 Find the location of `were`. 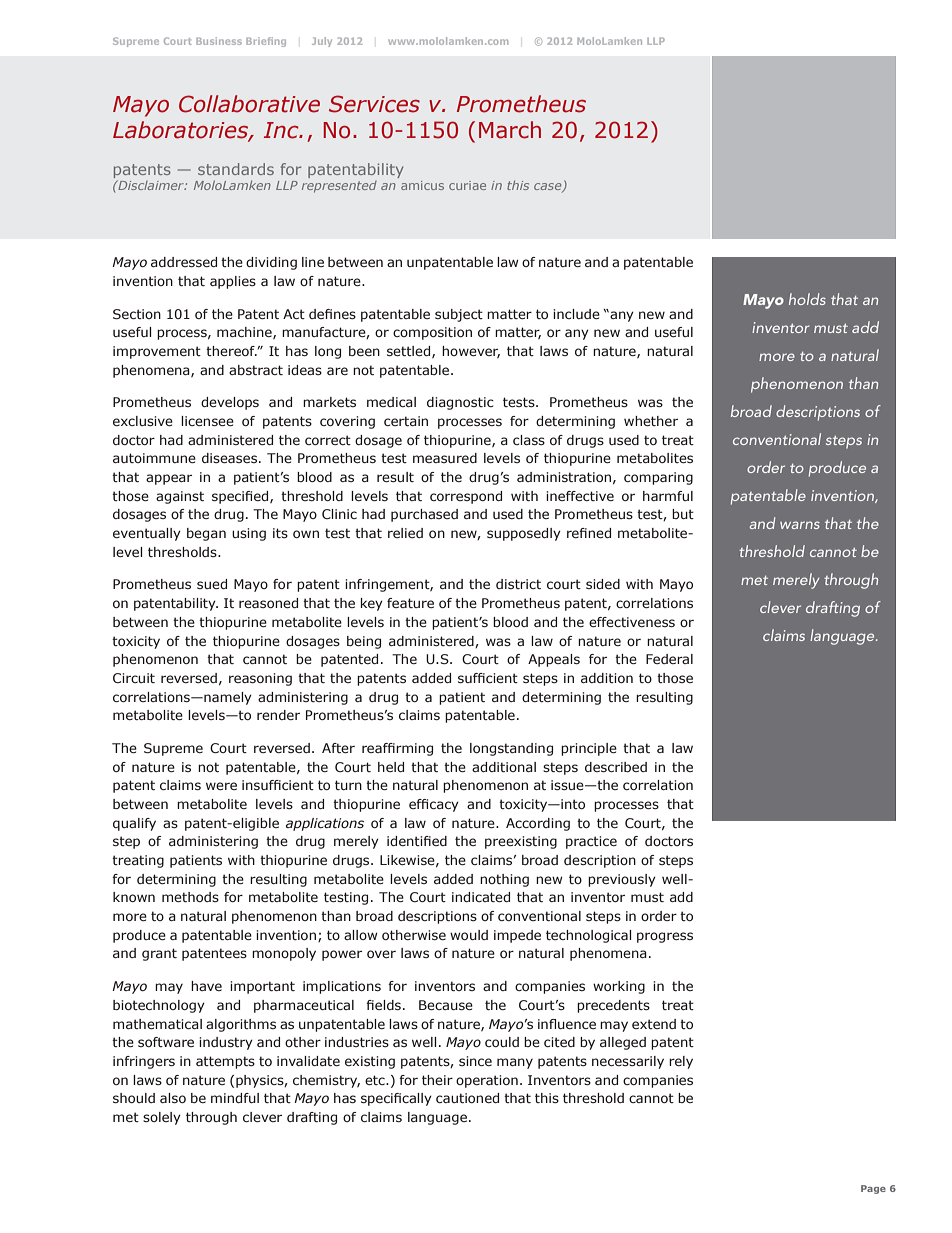

were is located at coordinates (221, 786).
